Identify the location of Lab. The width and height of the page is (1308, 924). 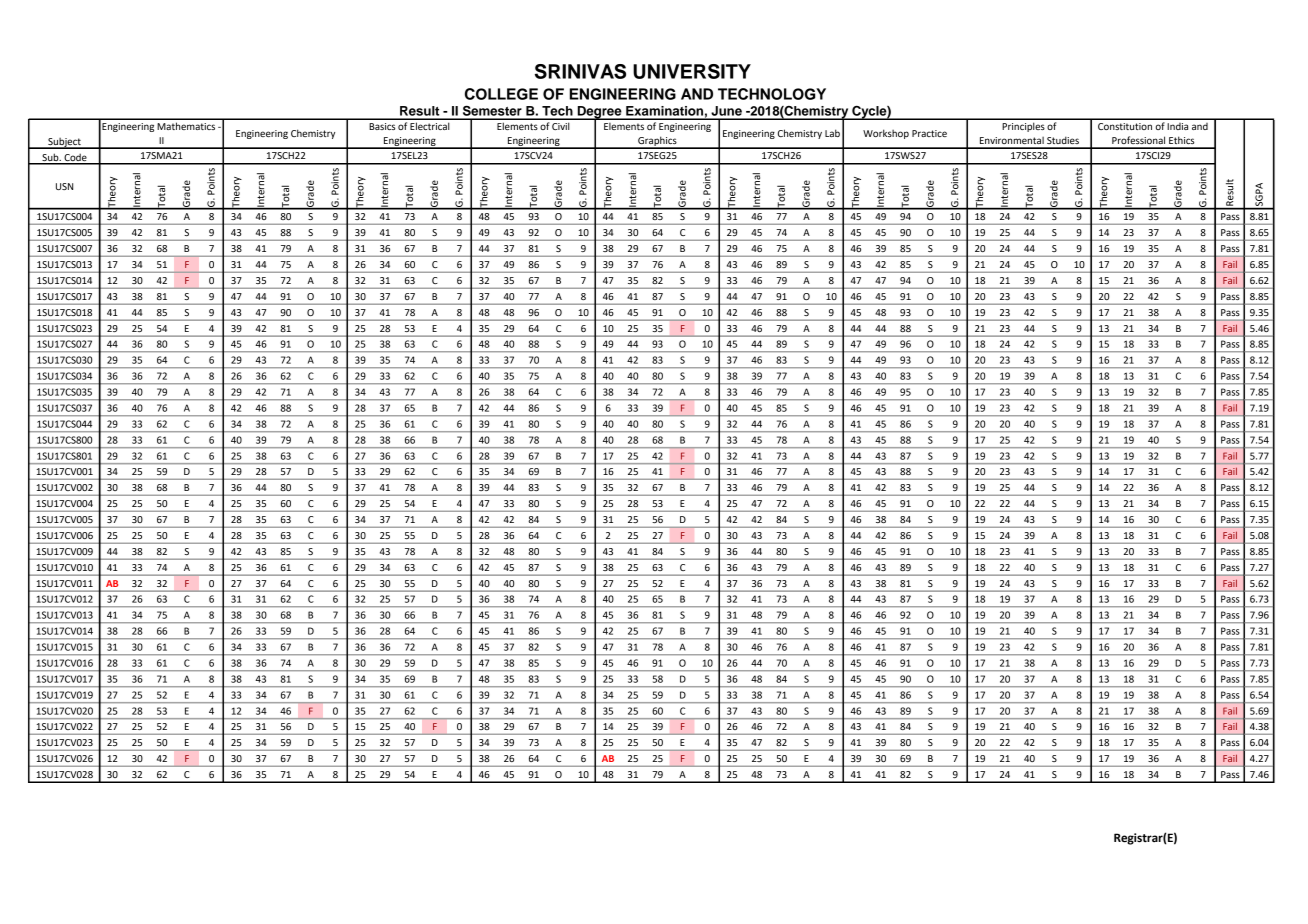
(832, 133).
